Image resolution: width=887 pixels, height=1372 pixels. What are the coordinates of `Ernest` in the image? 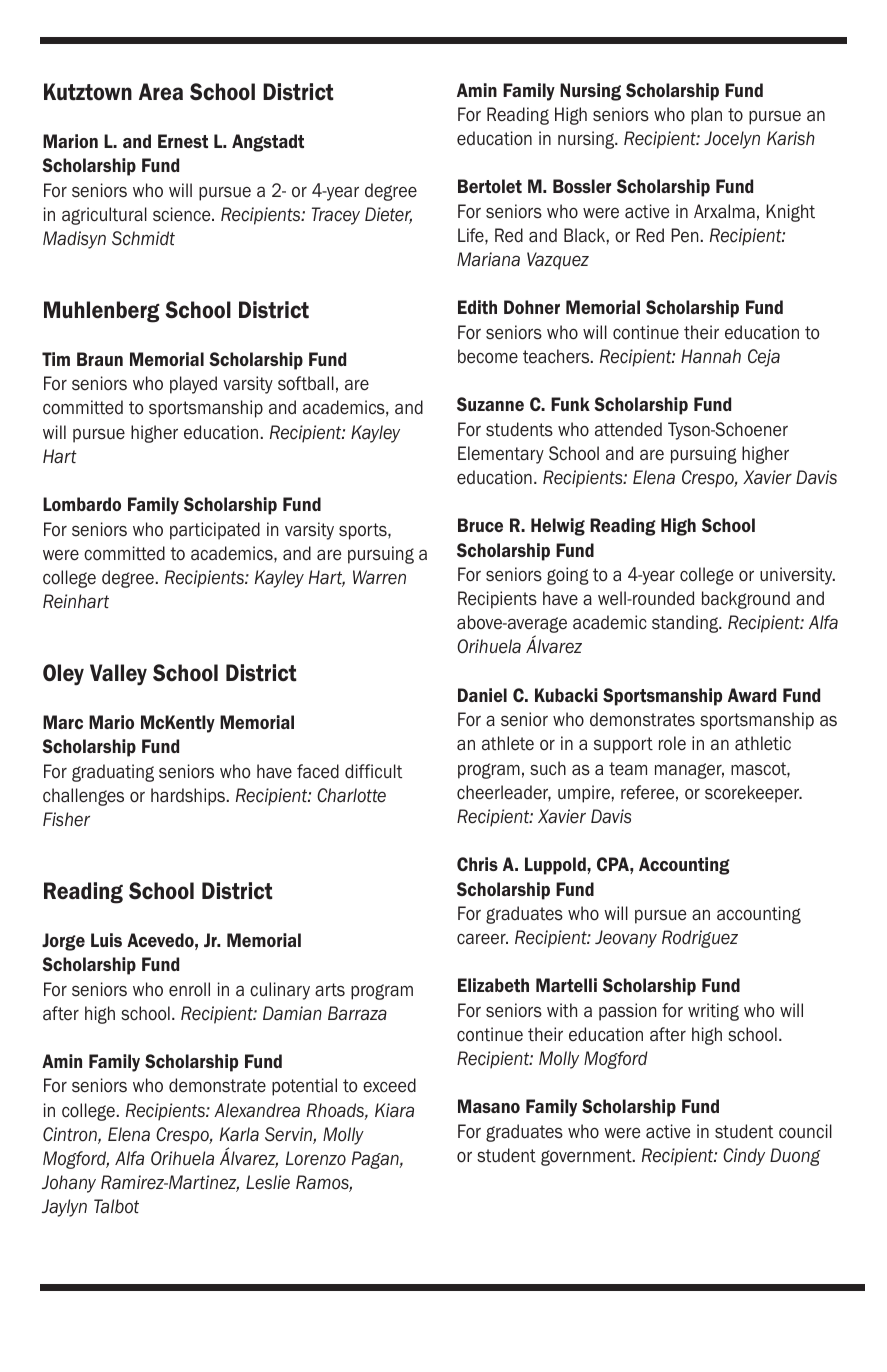 It's located at (183, 141).
